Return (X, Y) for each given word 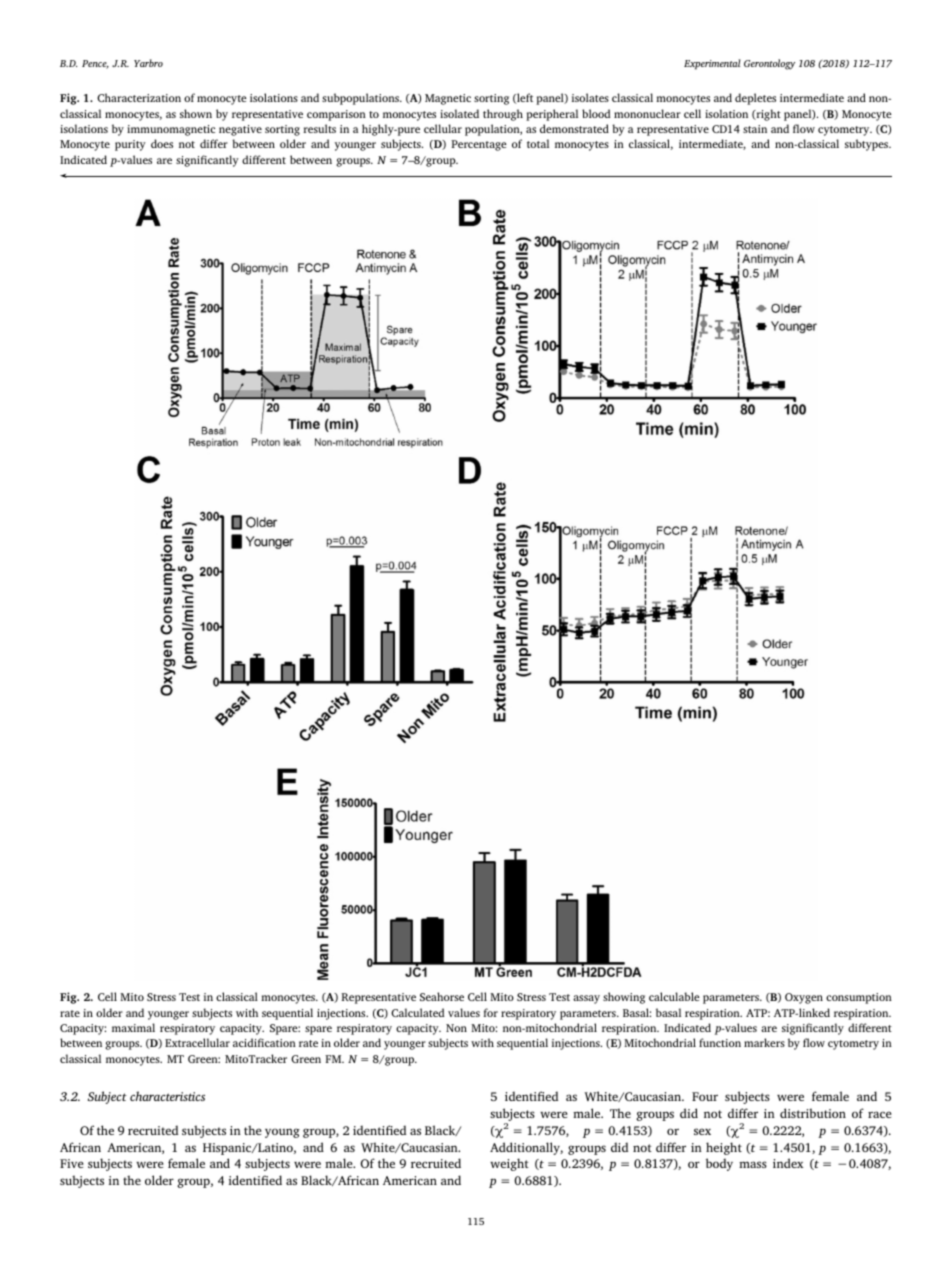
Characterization (139, 97)
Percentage (479, 145)
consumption (859, 998)
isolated (459, 113)
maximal (133, 1027)
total (538, 143)
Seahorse (442, 996)
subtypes (868, 145)
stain (755, 129)
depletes (755, 99)
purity (130, 145)
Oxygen (804, 998)
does (162, 143)
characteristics (167, 1096)
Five (72, 1163)
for (491, 1012)
